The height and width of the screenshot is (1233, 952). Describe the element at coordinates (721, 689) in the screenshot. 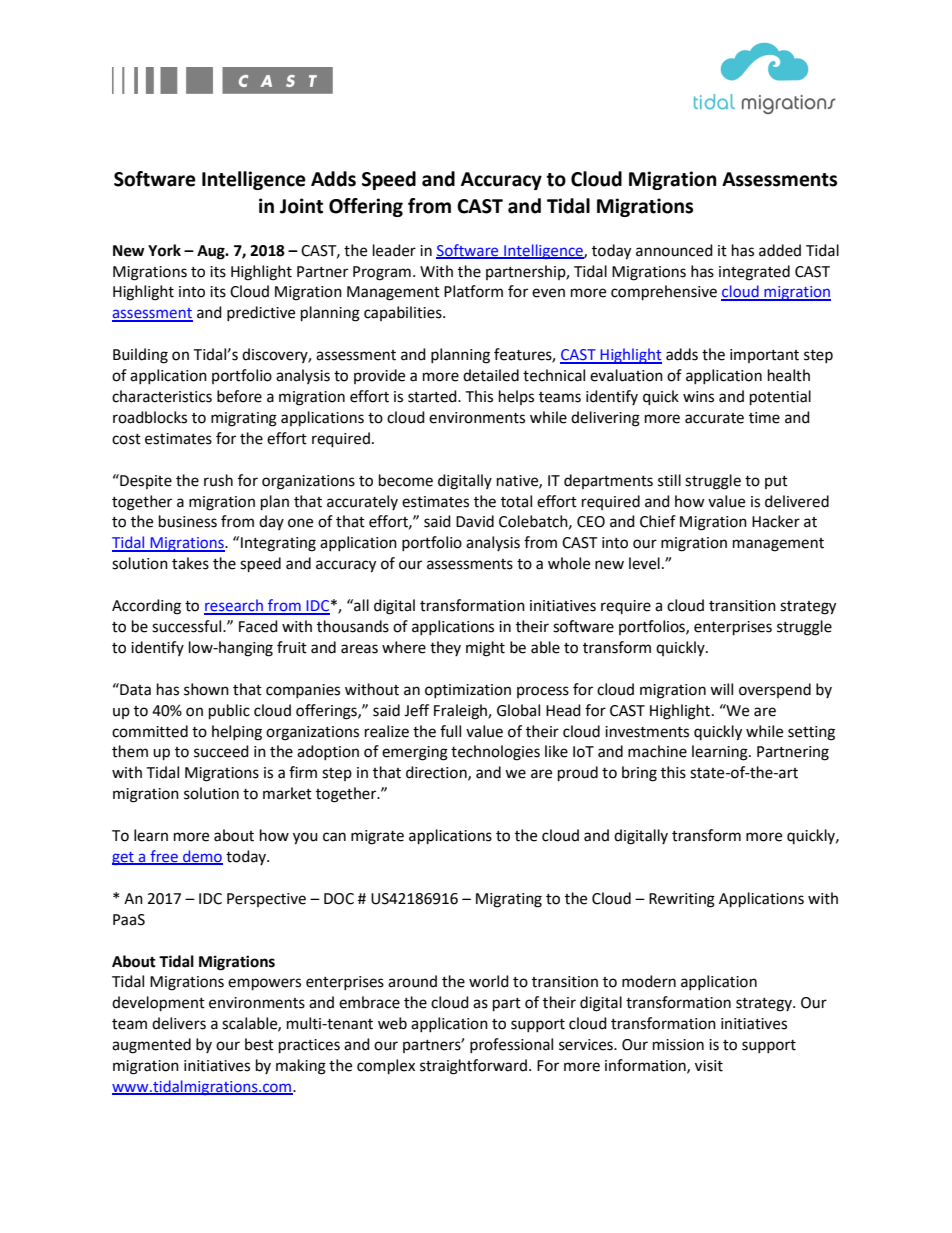

I see `will` at that location.
